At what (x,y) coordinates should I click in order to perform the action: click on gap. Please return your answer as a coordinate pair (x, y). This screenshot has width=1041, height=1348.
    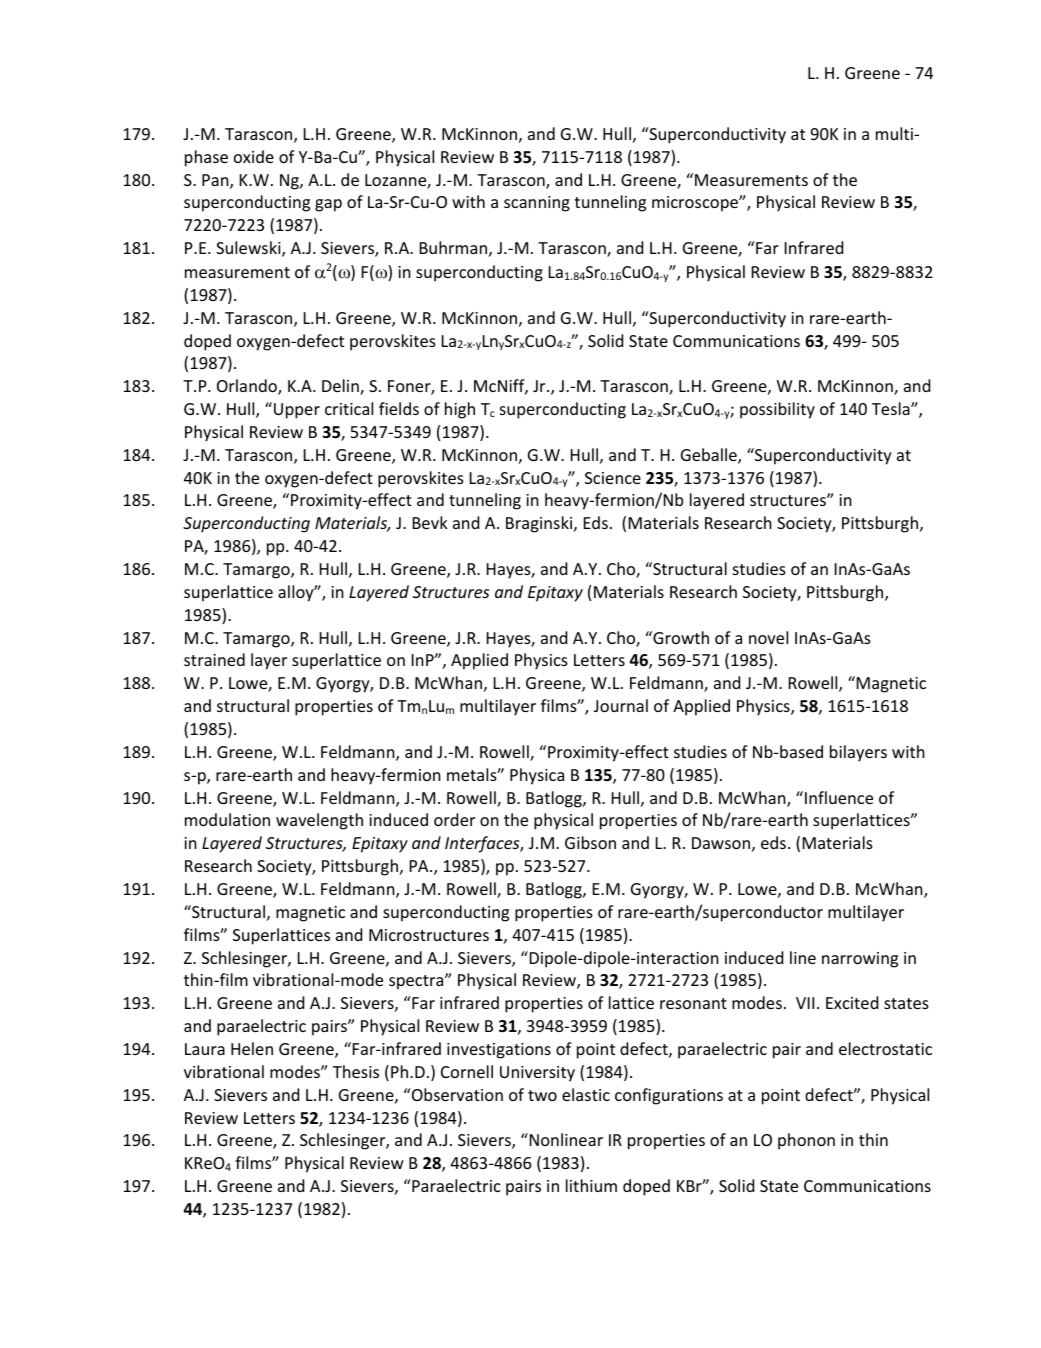
    Looking at the image, I should click on (328, 205).
